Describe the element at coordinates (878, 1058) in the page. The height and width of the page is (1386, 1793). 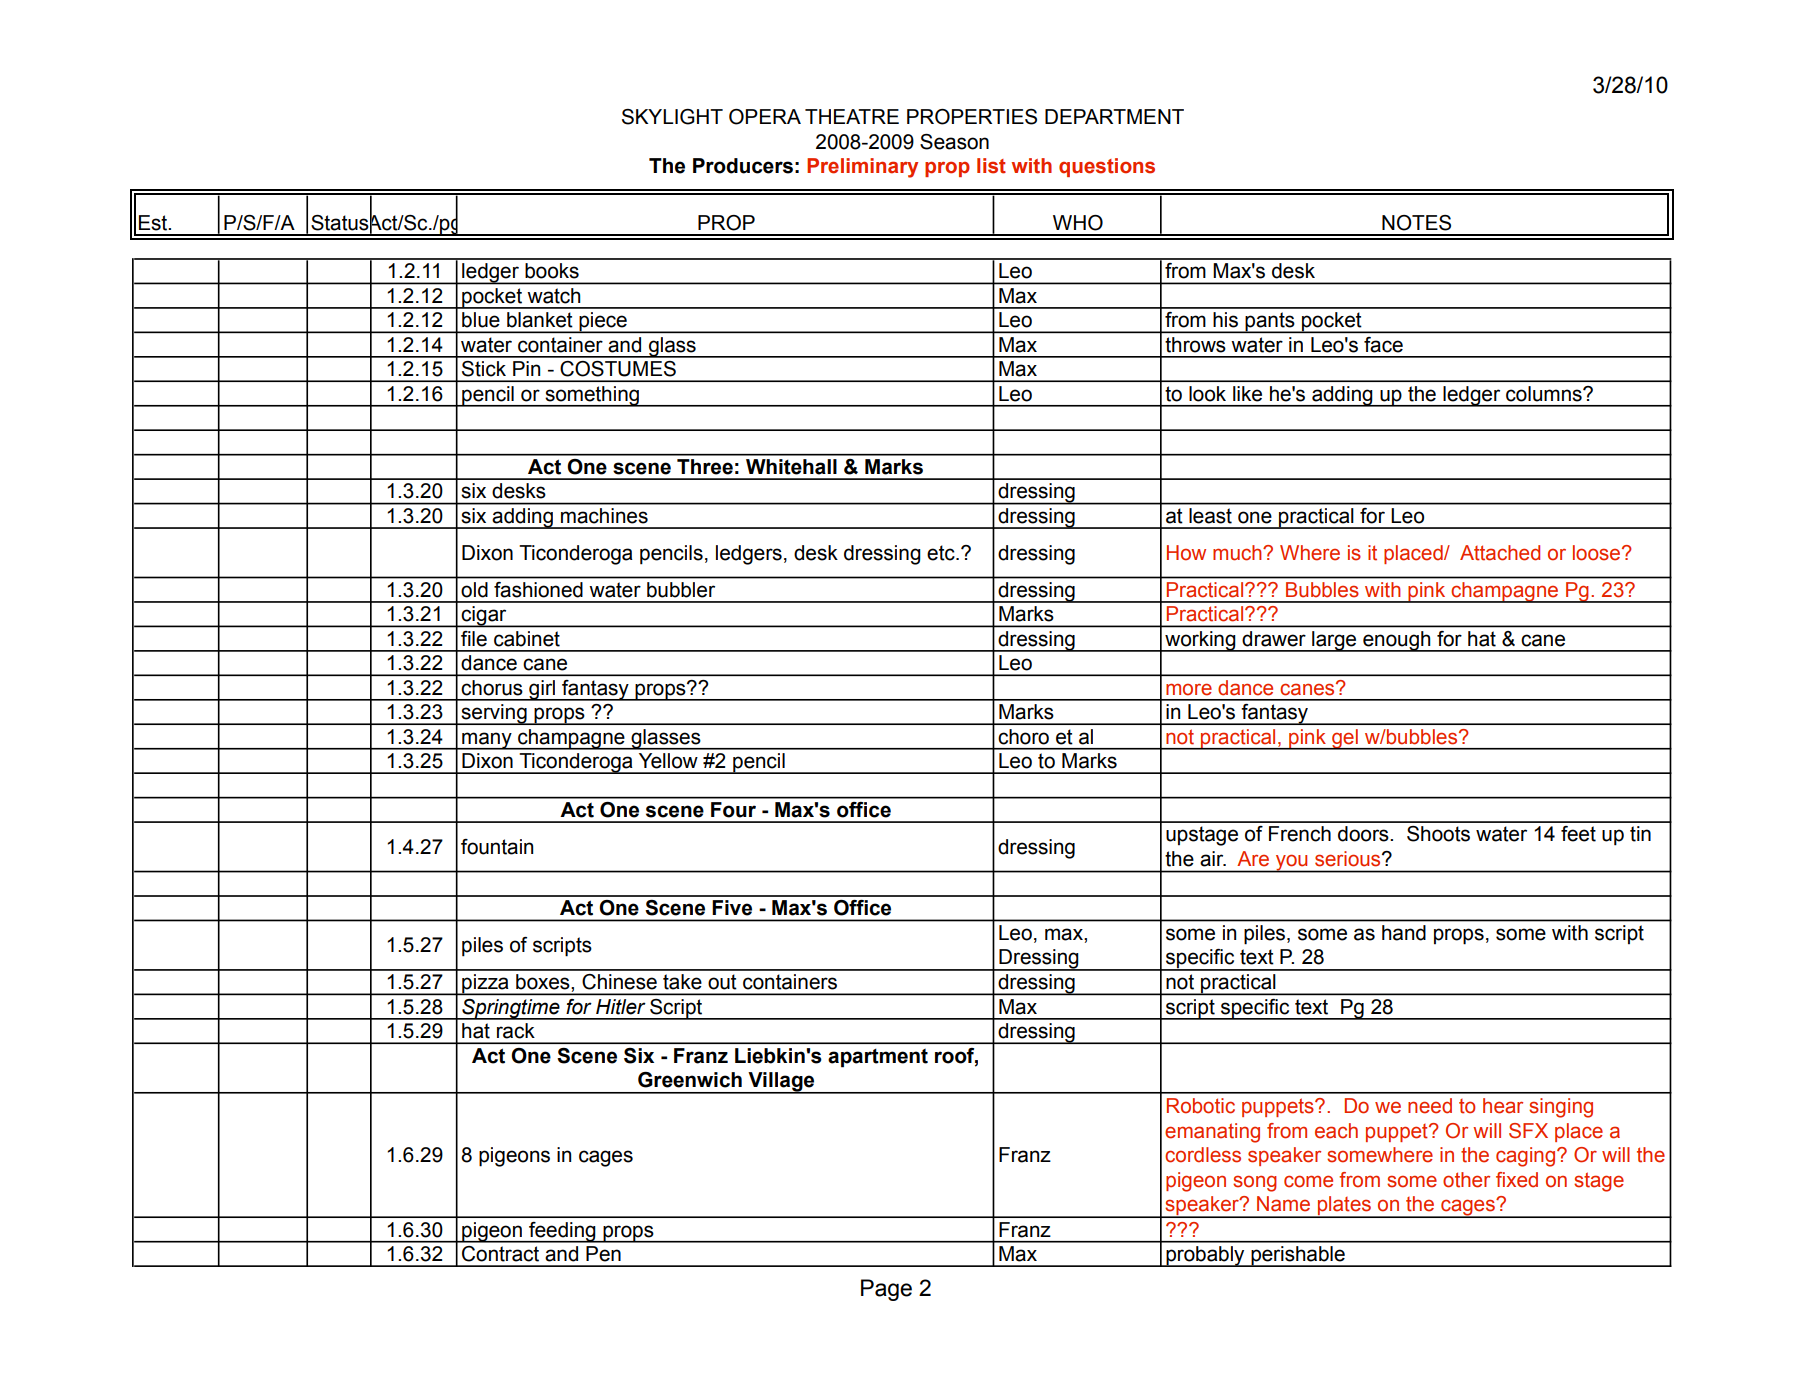
I see `apartment` at that location.
